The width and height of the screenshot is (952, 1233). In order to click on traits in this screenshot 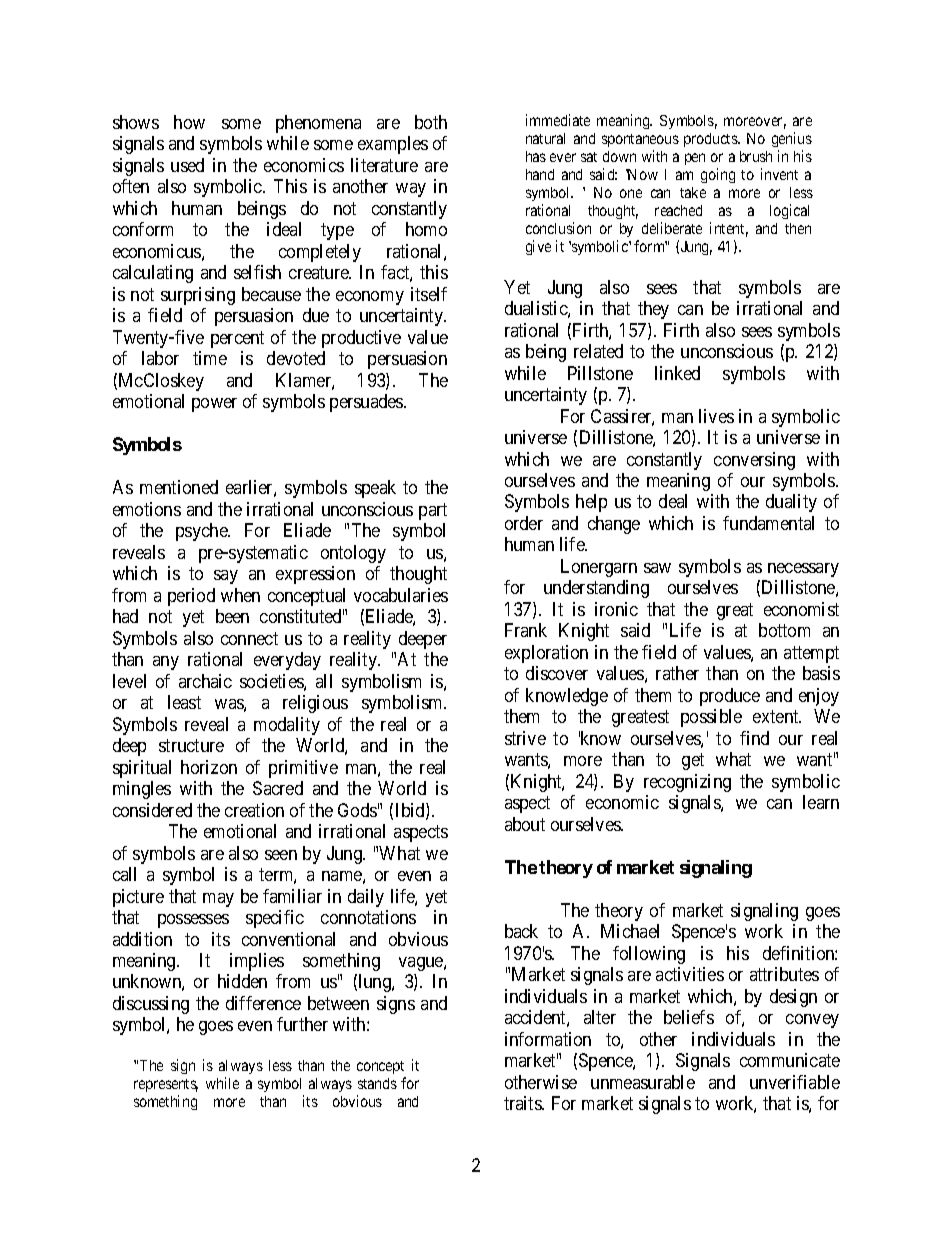, I will do `click(523, 1103)`.
